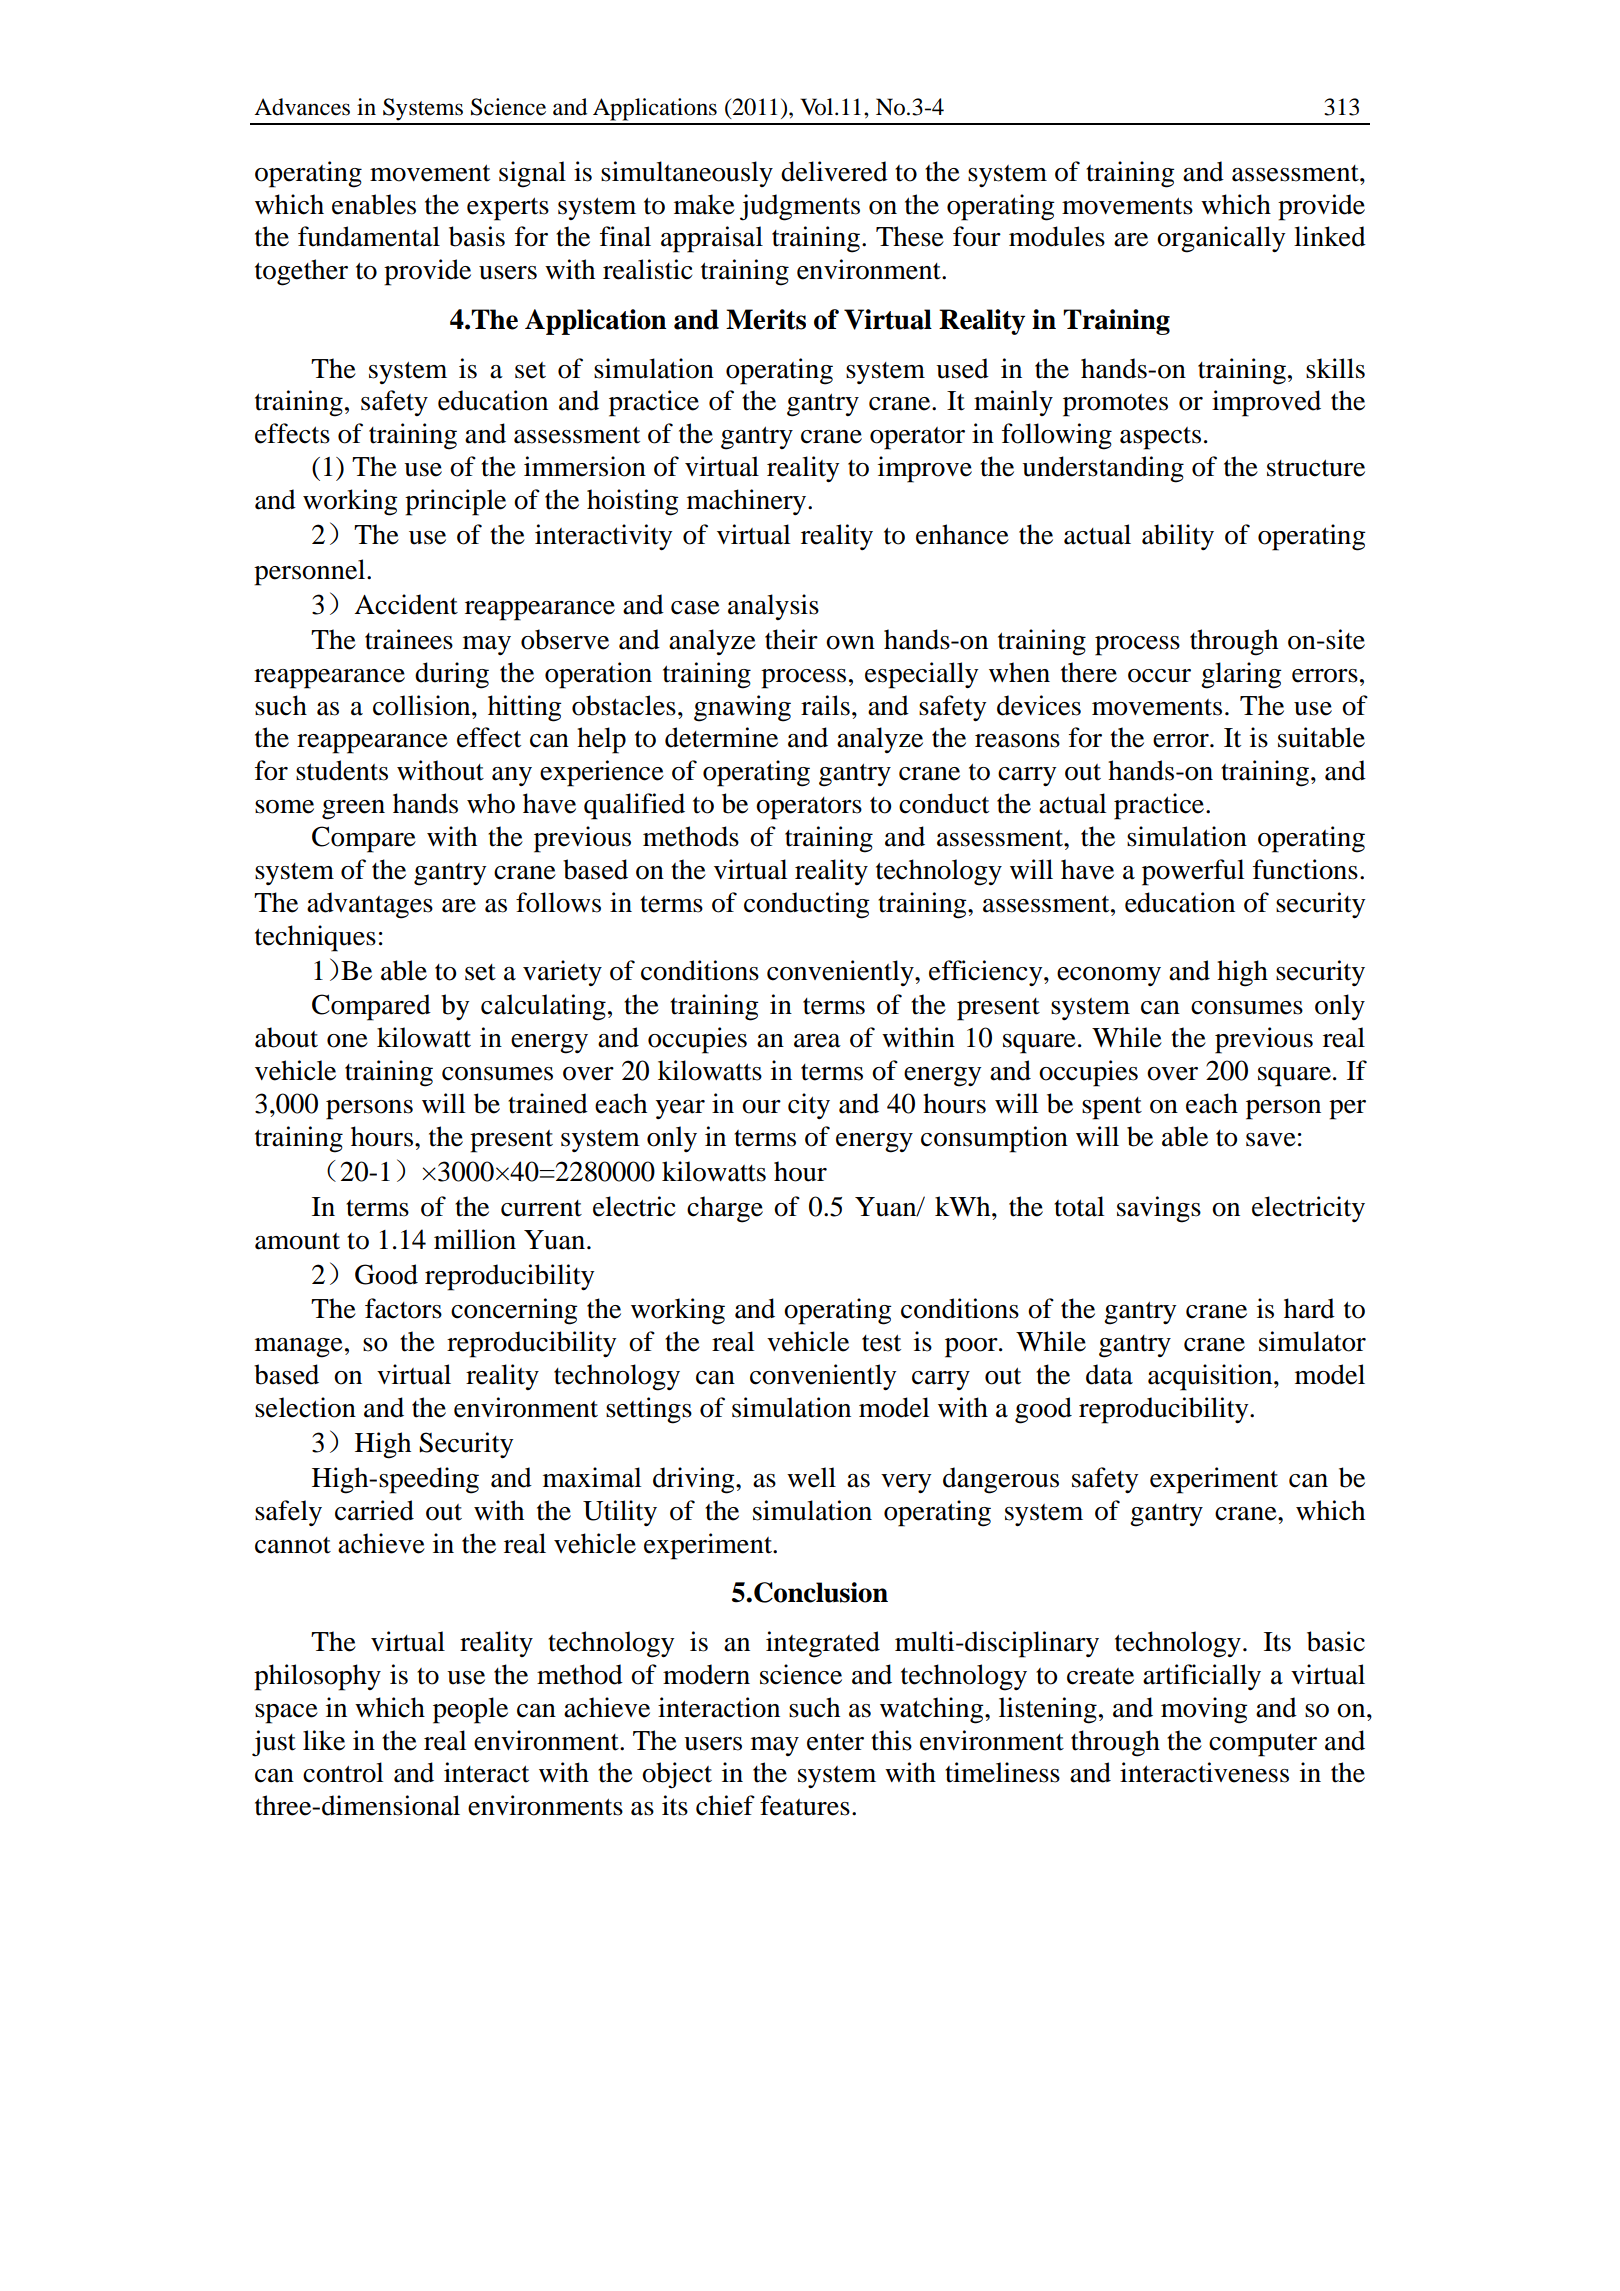 The image size is (1620, 2291). I want to click on acquisition, so click(1211, 1377).
